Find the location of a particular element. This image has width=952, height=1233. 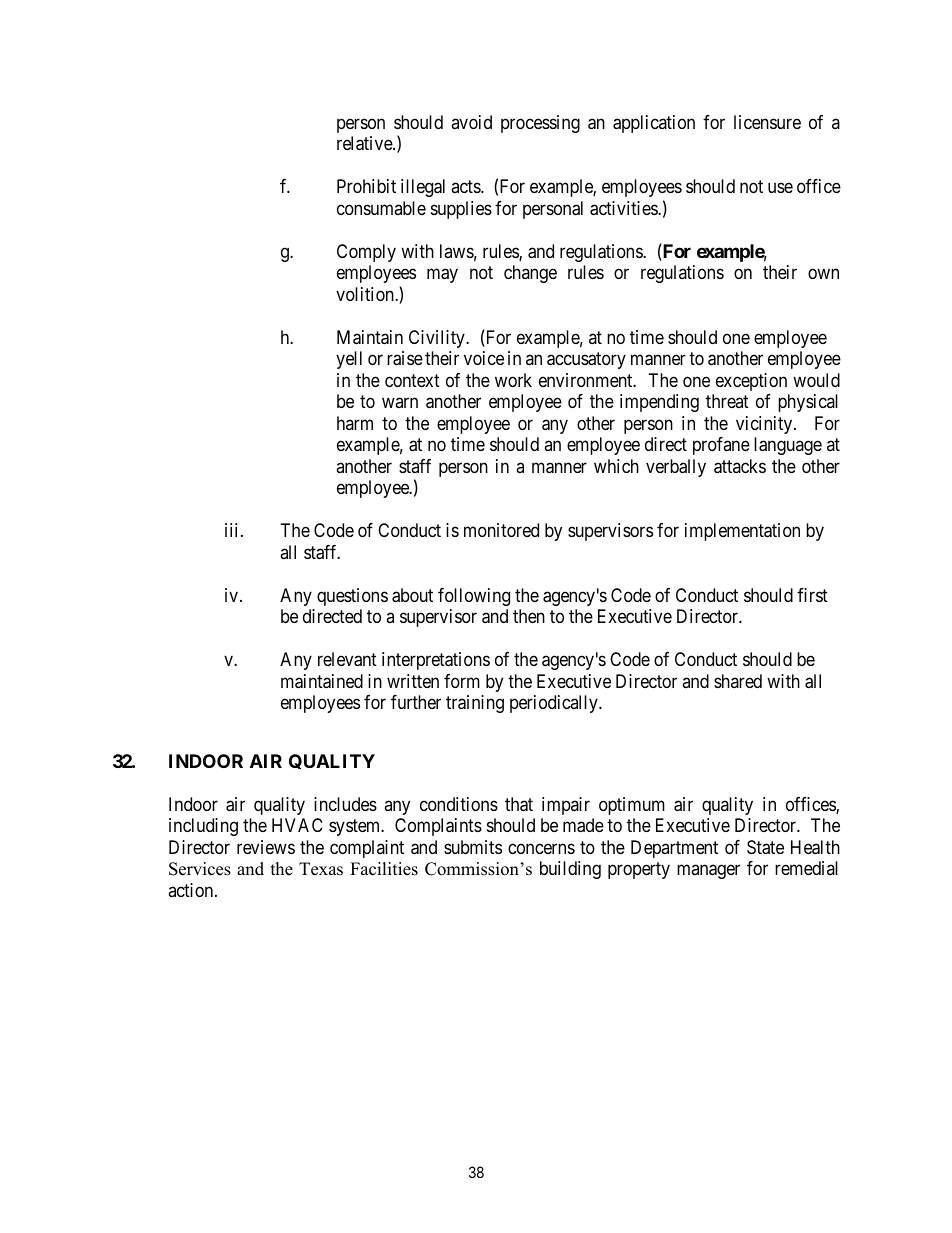

monitored is located at coordinates (501, 530).
